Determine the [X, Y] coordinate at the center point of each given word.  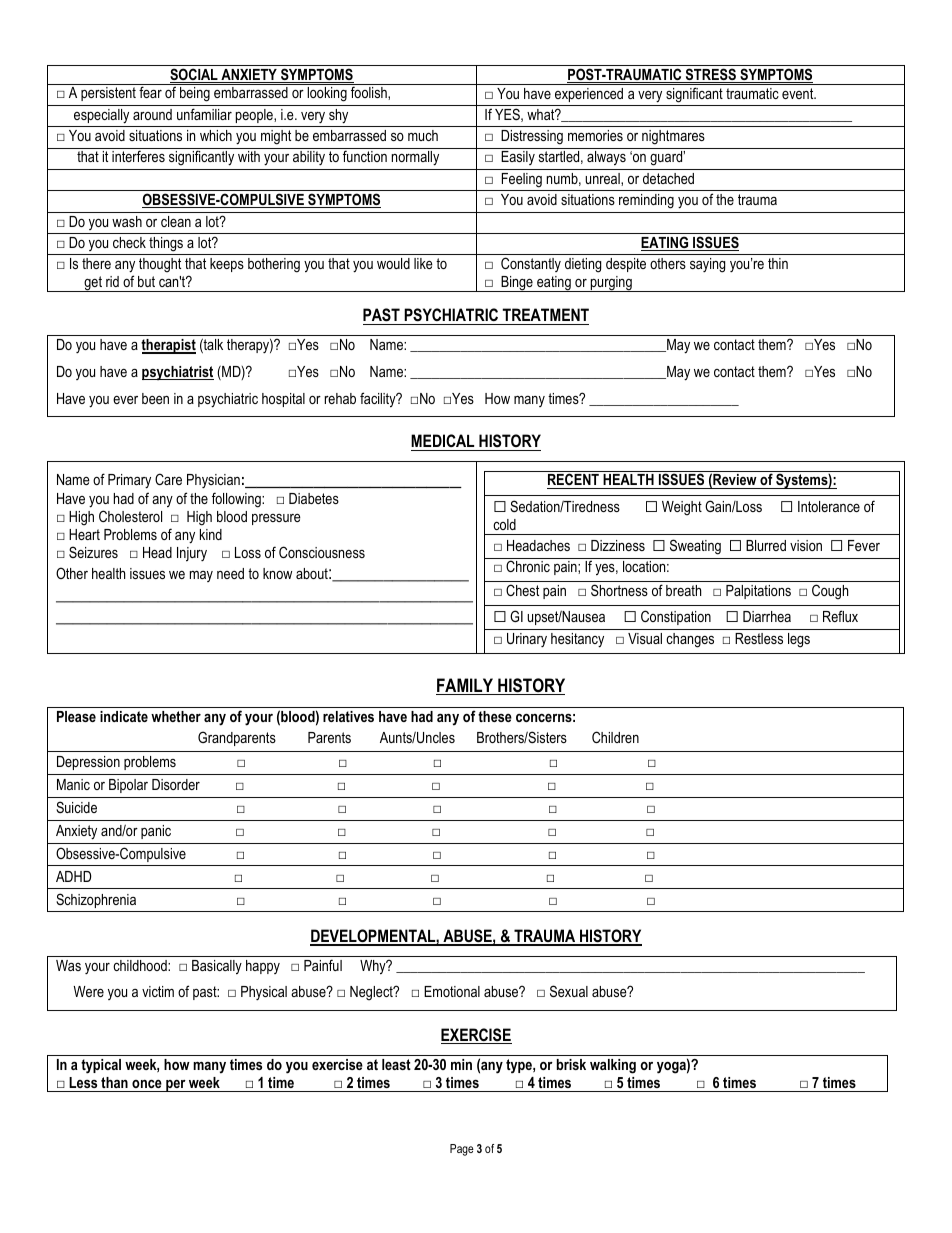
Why [374, 967]
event [799, 93]
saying [707, 265]
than [114, 1082]
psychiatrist [178, 373]
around [152, 114]
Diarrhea [767, 616]
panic [156, 832]
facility [379, 400]
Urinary [527, 640]
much [423, 135]
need [230, 573]
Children [615, 737]
